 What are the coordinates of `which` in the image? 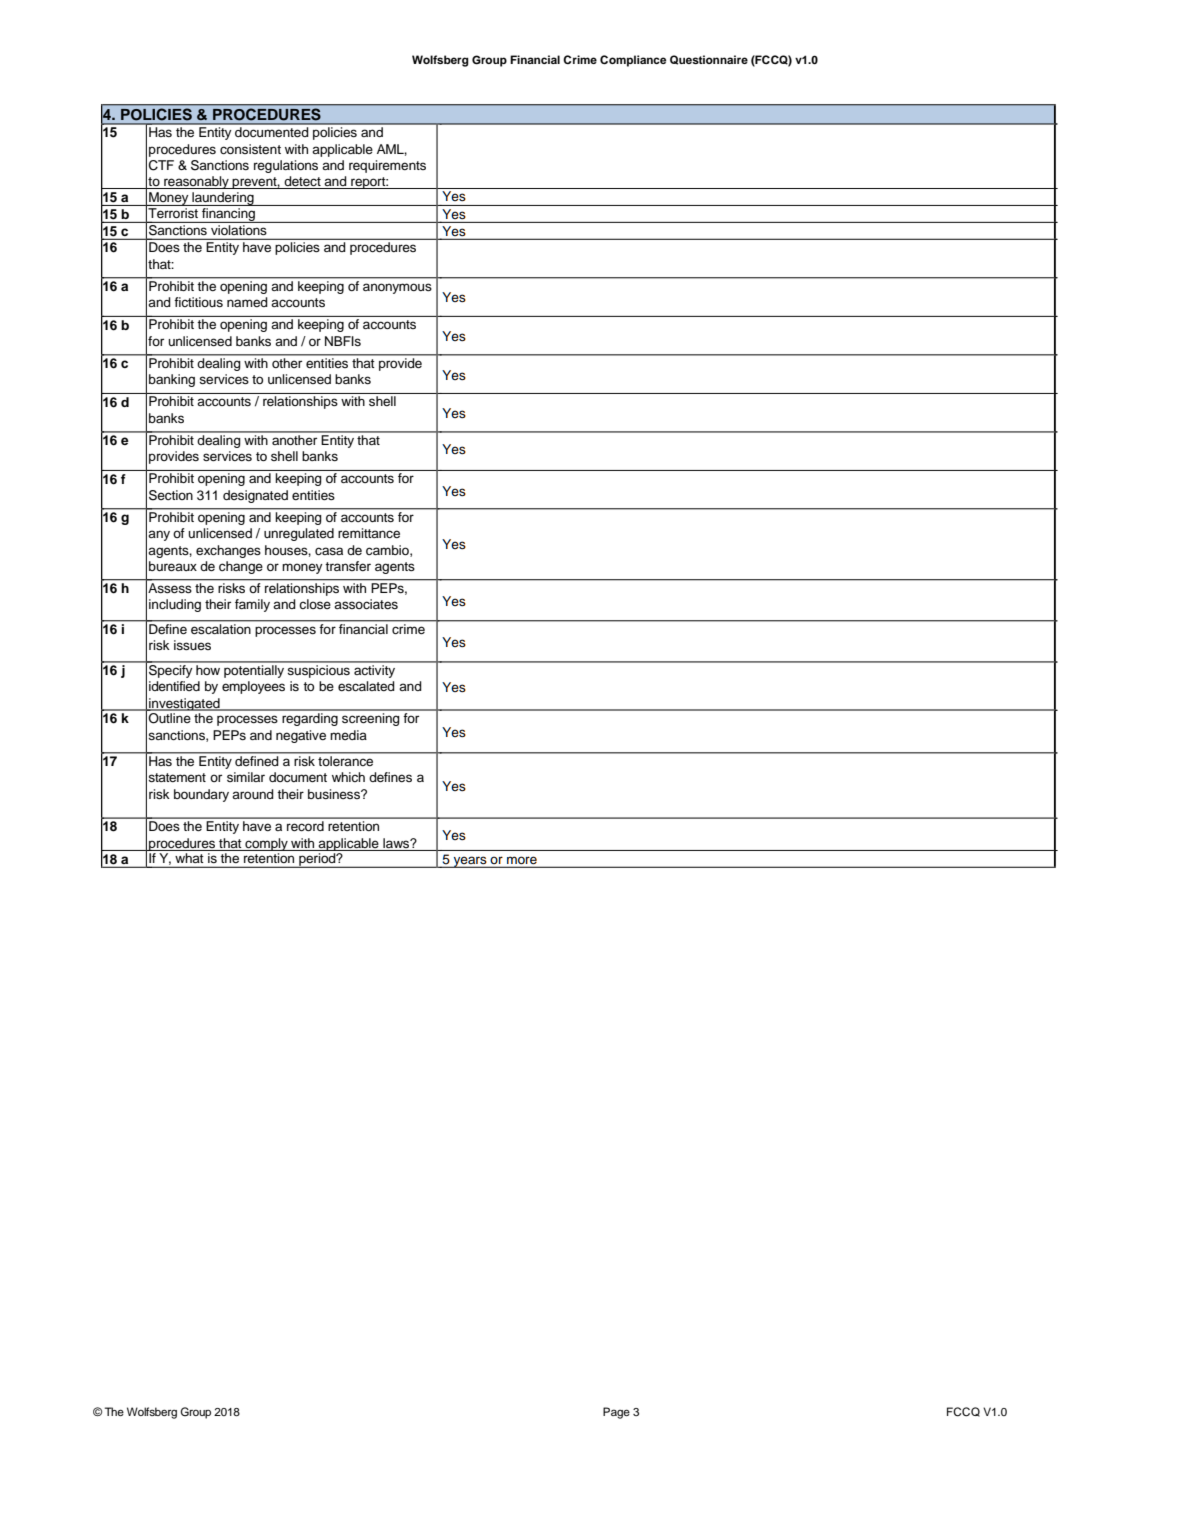 It's located at (348, 777).
